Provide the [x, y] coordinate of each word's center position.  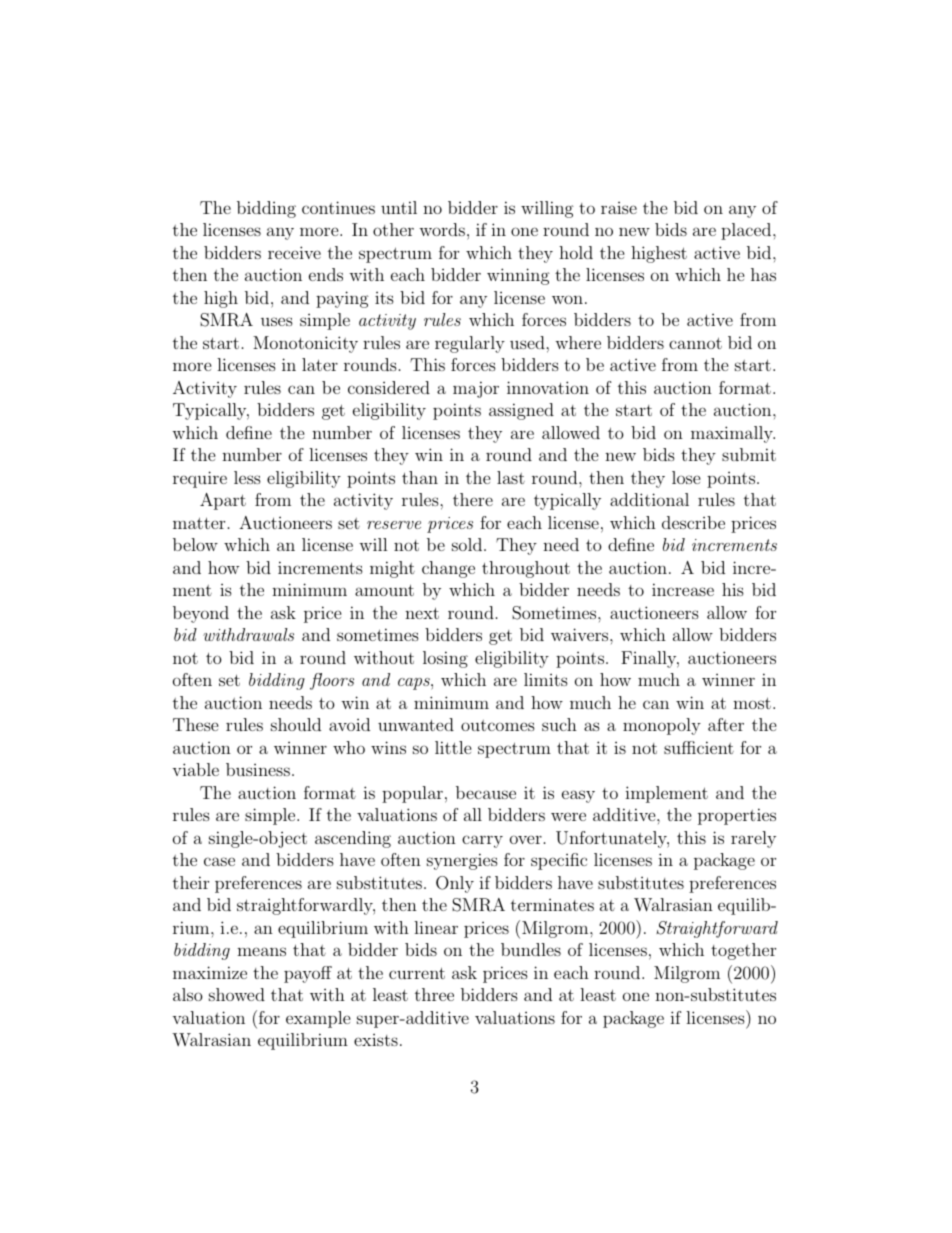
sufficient [699, 747]
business [258, 769]
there [473, 499]
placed [746, 231]
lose [686, 477]
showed [237, 994]
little [453, 747]
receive [294, 252]
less [247, 477]
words [442, 229]
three [434, 994]
